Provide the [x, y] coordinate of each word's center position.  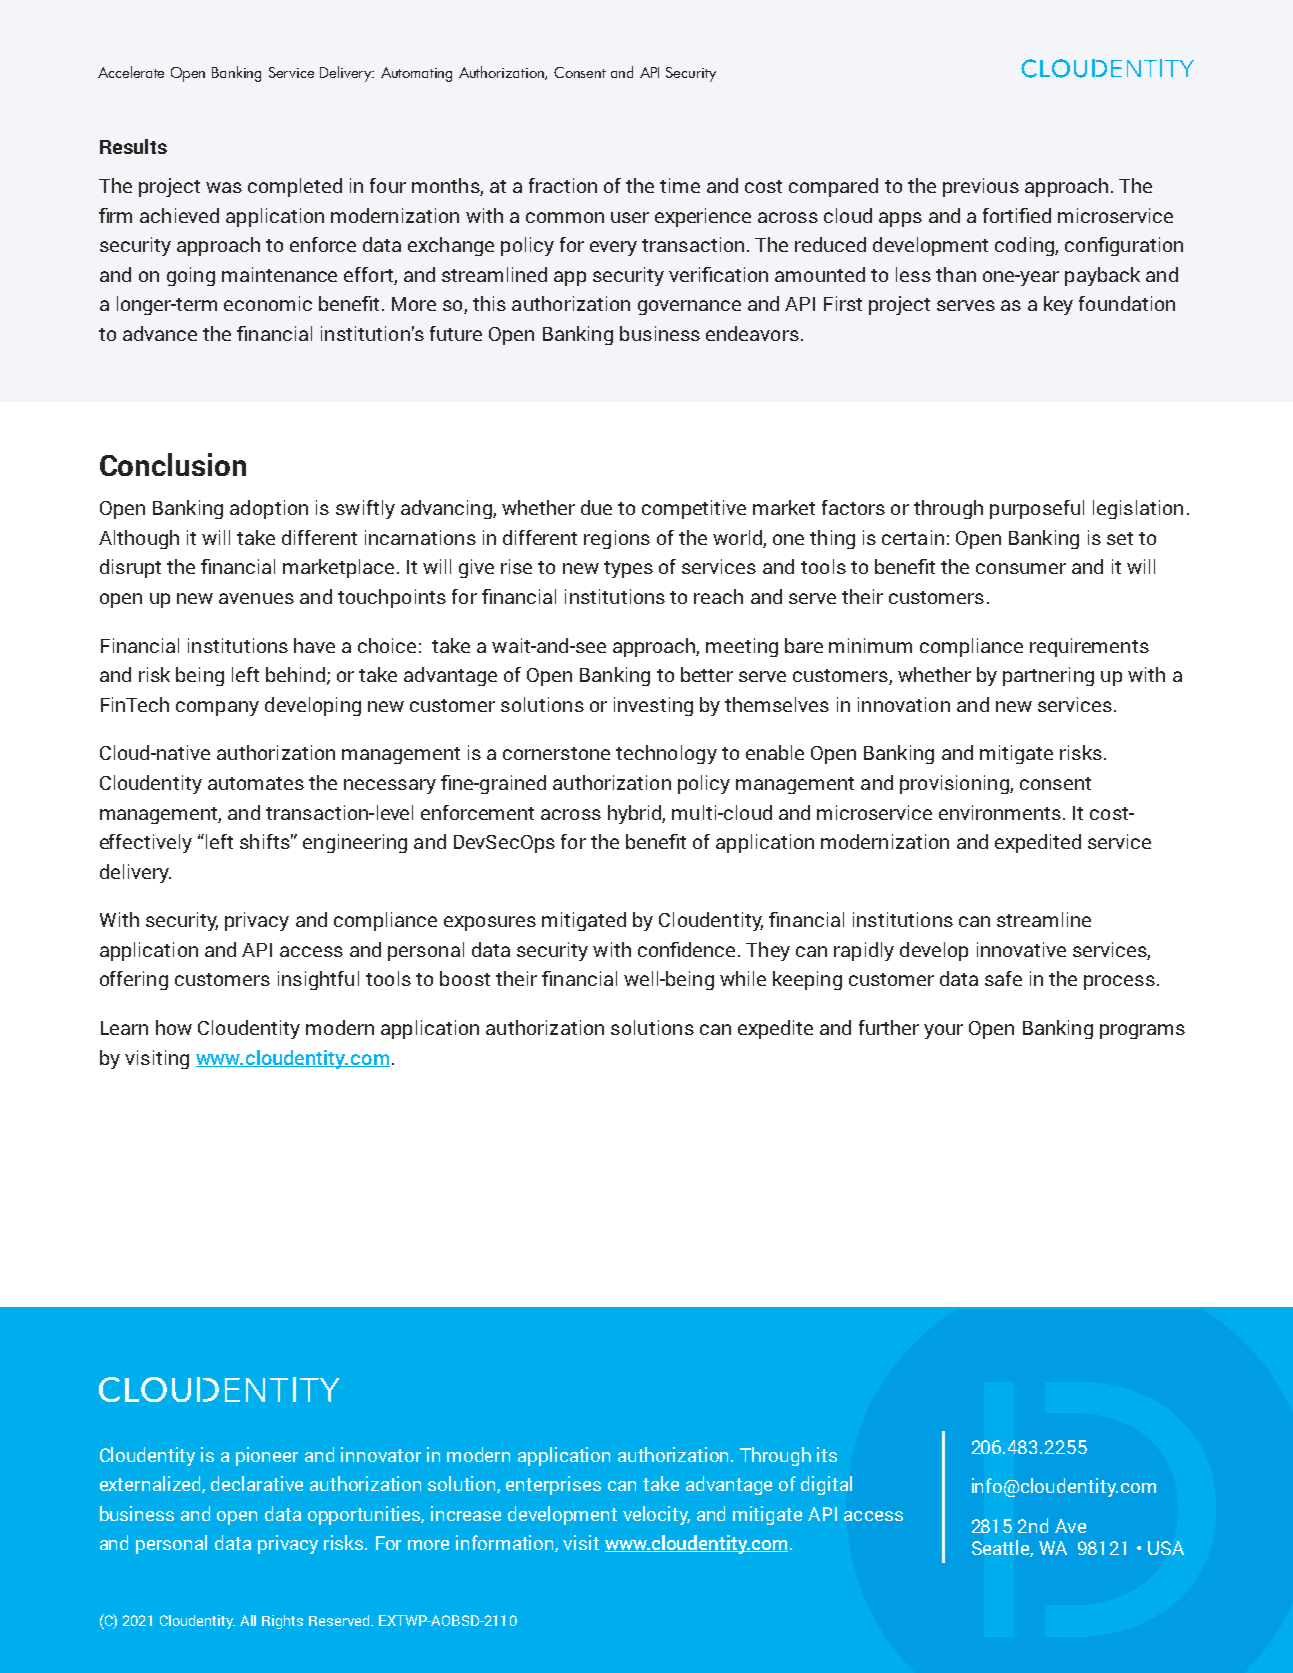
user [630, 217]
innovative [1021, 949]
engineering [355, 843]
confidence [686, 949]
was [224, 187]
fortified [1017, 215]
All [248, 1620]
